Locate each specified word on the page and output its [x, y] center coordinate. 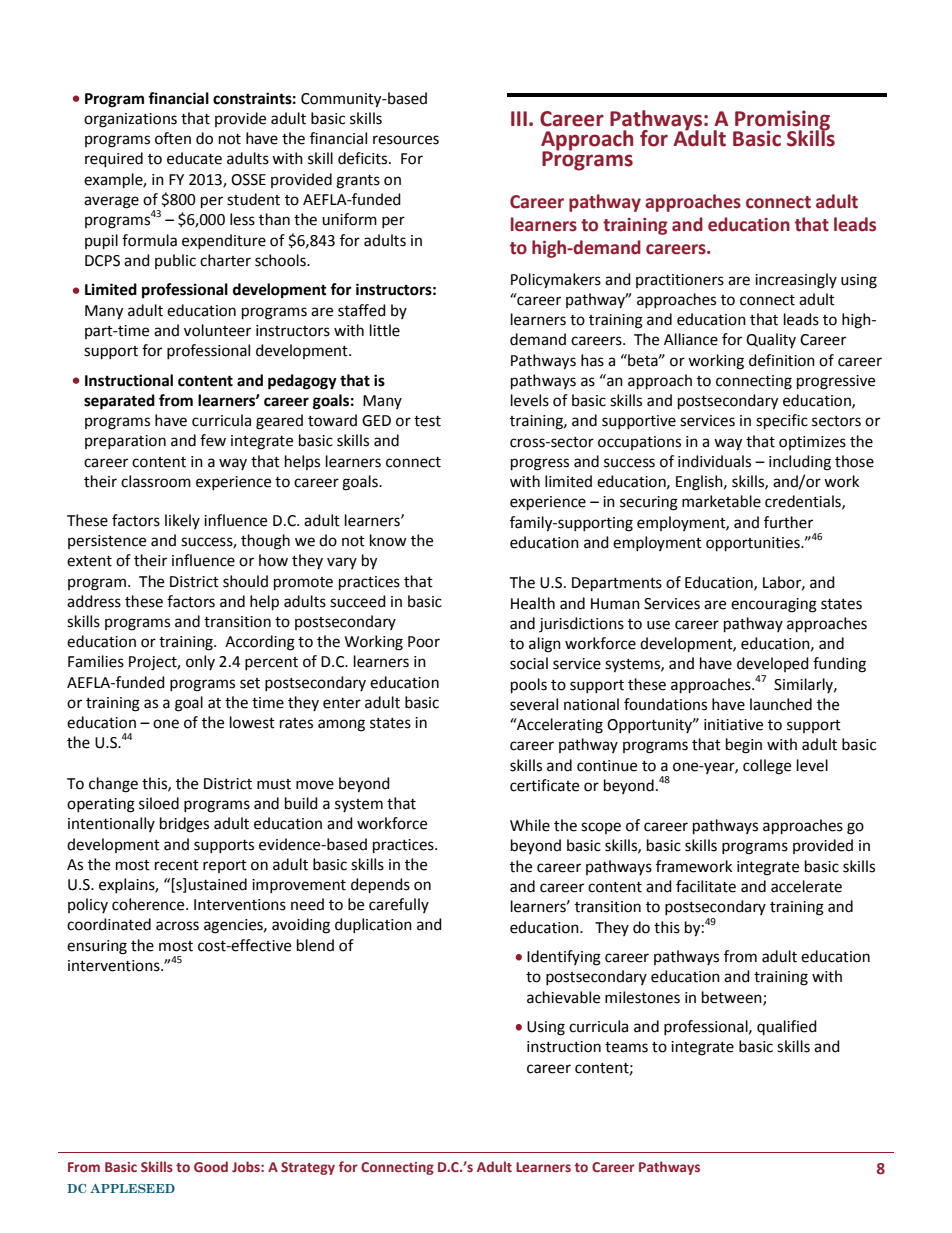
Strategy [308, 1168]
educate [194, 158]
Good [211, 1166]
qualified [787, 1027]
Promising [781, 121]
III [519, 118]
